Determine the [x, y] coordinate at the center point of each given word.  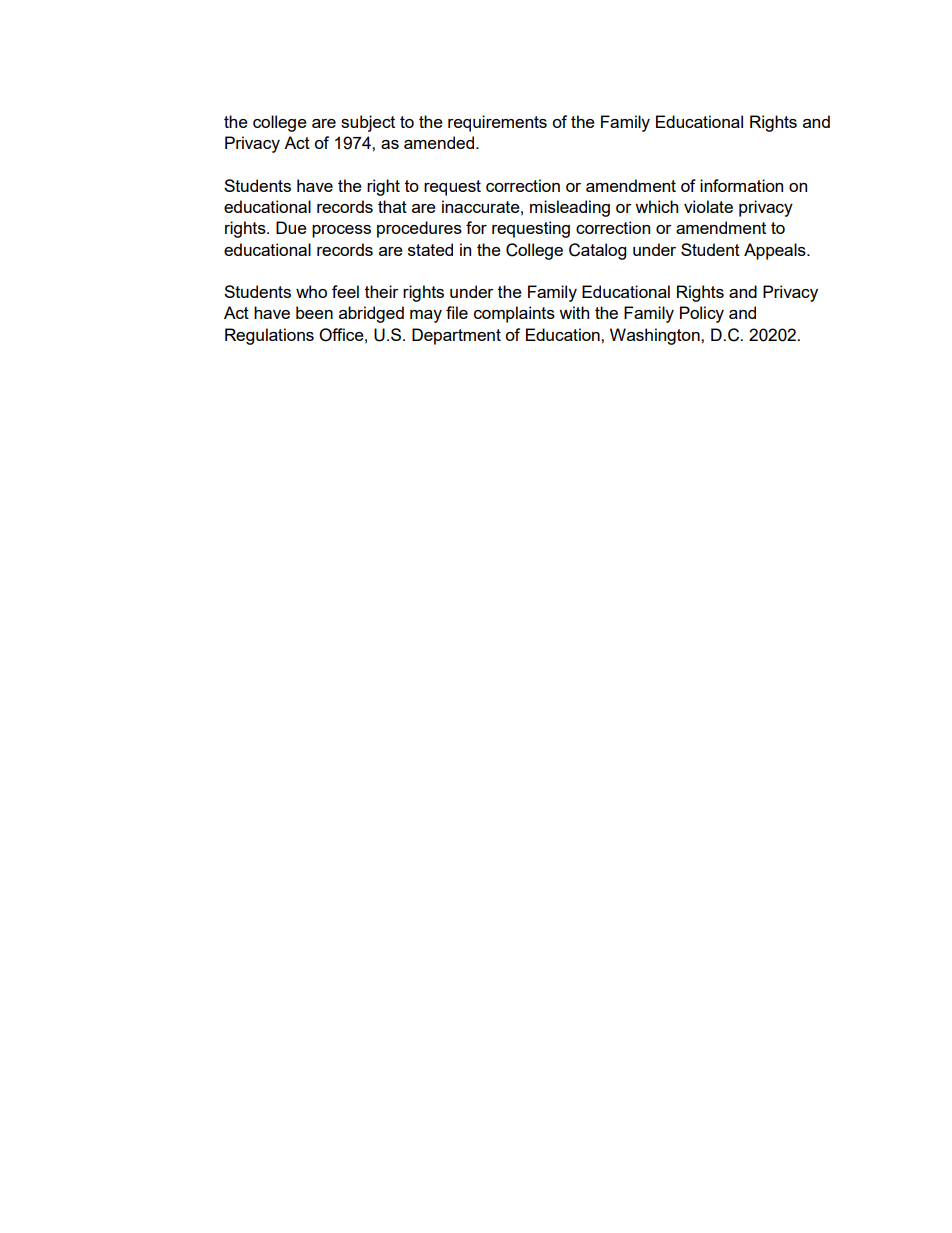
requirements [497, 123]
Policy [702, 314]
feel [345, 291]
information [741, 185]
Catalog [597, 251]
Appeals [776, 251]
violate [708, 206]
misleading [570, 208]
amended [439, 142]
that [392, 206]
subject [368, 123]
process [341, 231]
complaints [514, 314]
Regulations [269, 336]
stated [430, 249]
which [656, 206]
